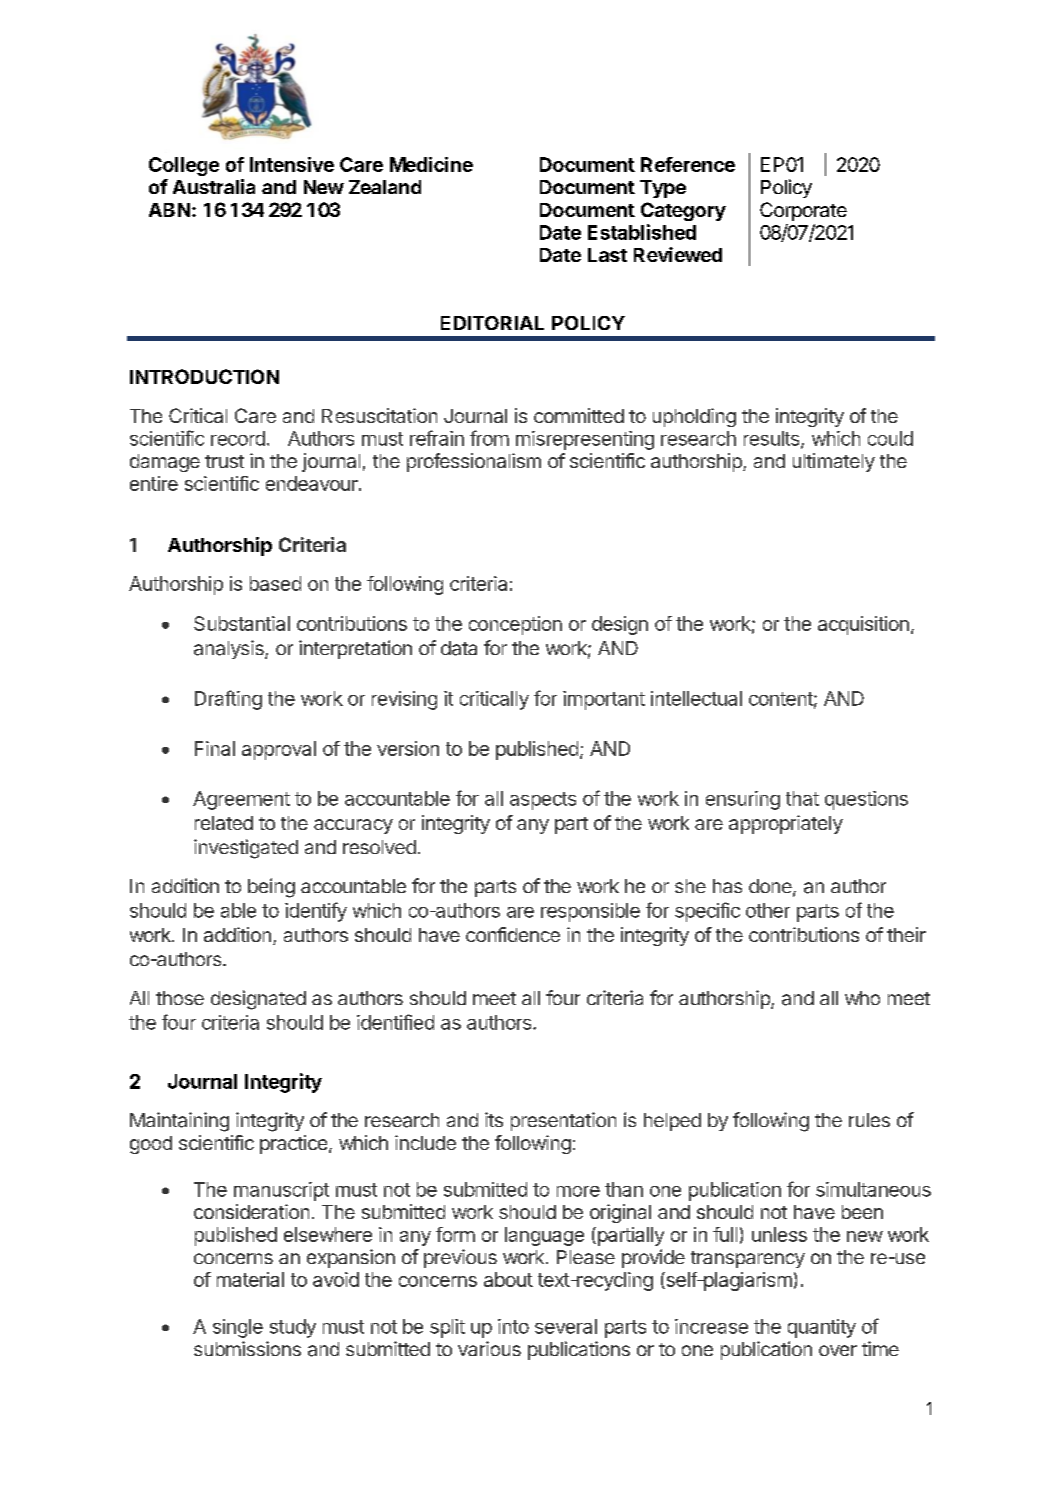  I want to click on quantity, so click(822, 1328).
